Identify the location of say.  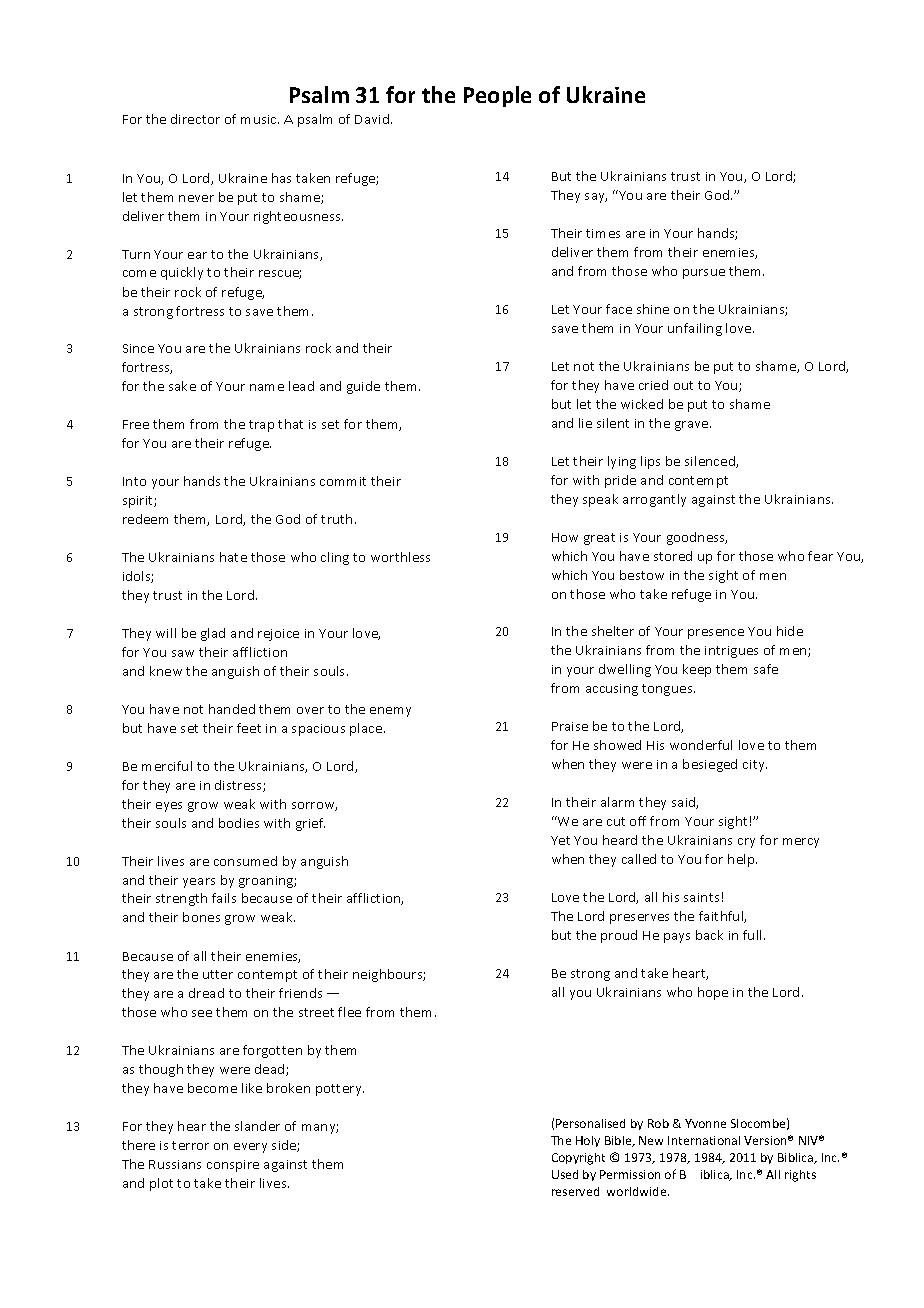
(596, 198).
